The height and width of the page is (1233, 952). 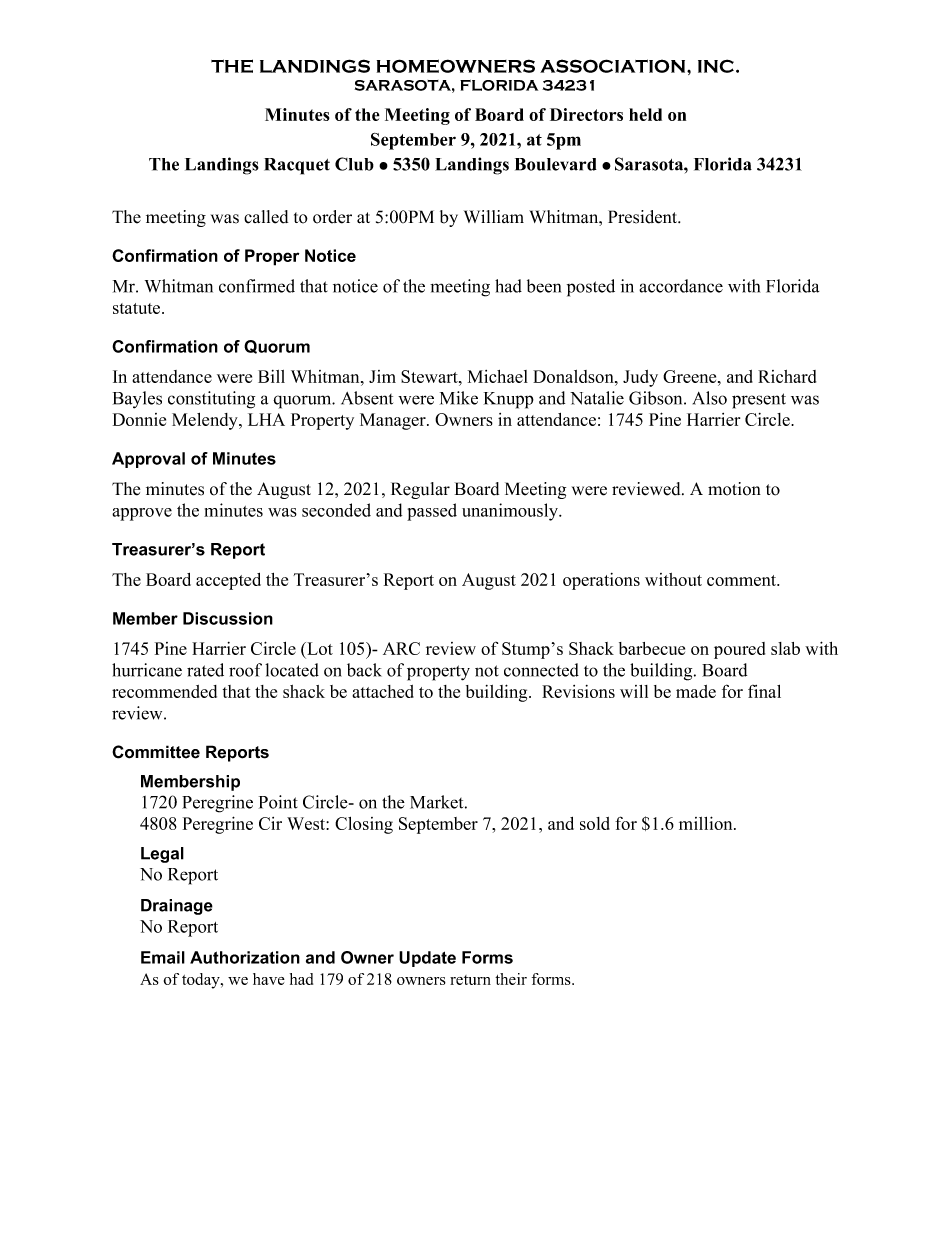 I want to click on accordance, so click(x=681, y=286).
